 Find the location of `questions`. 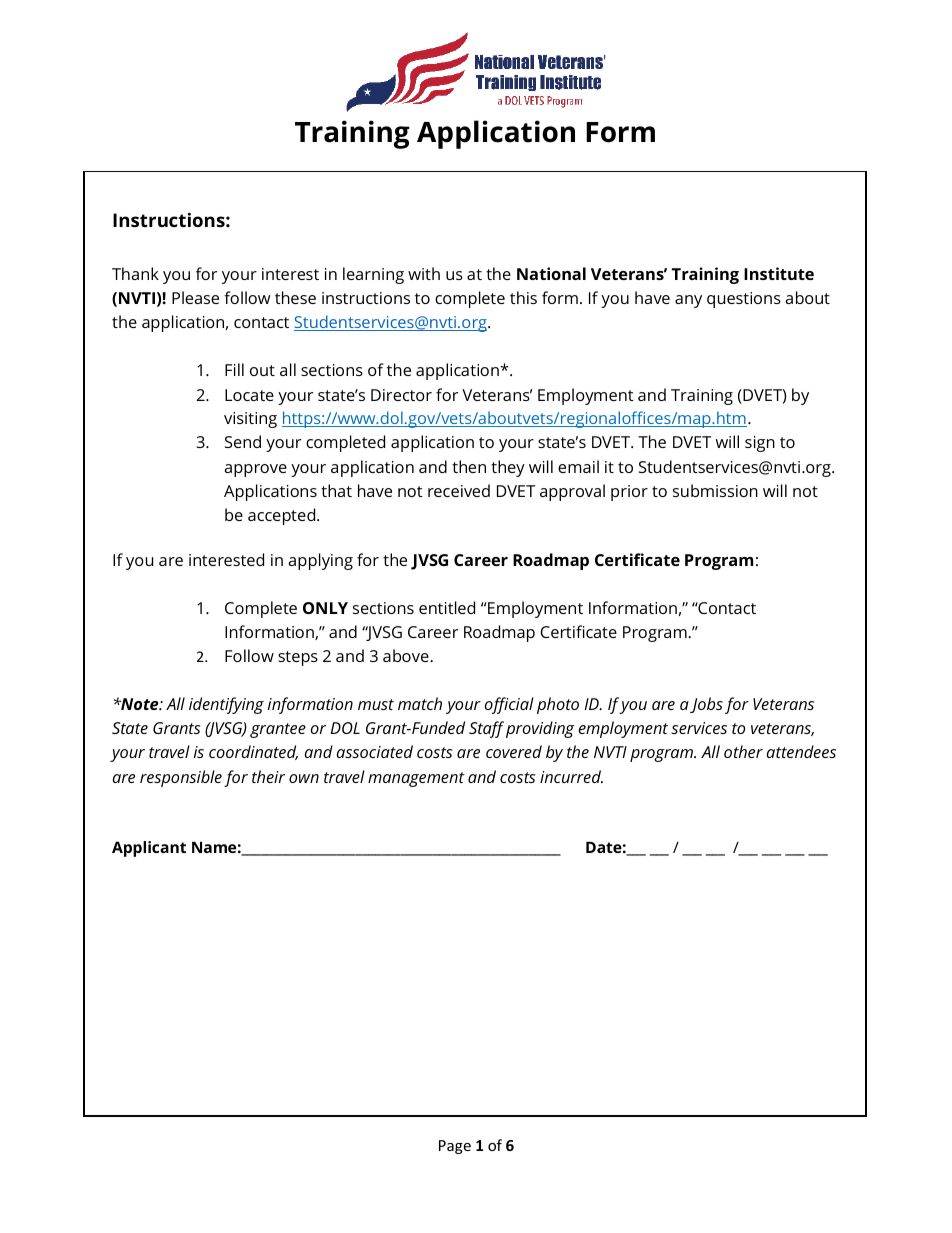

questions is located at coordinates (744, 300).
